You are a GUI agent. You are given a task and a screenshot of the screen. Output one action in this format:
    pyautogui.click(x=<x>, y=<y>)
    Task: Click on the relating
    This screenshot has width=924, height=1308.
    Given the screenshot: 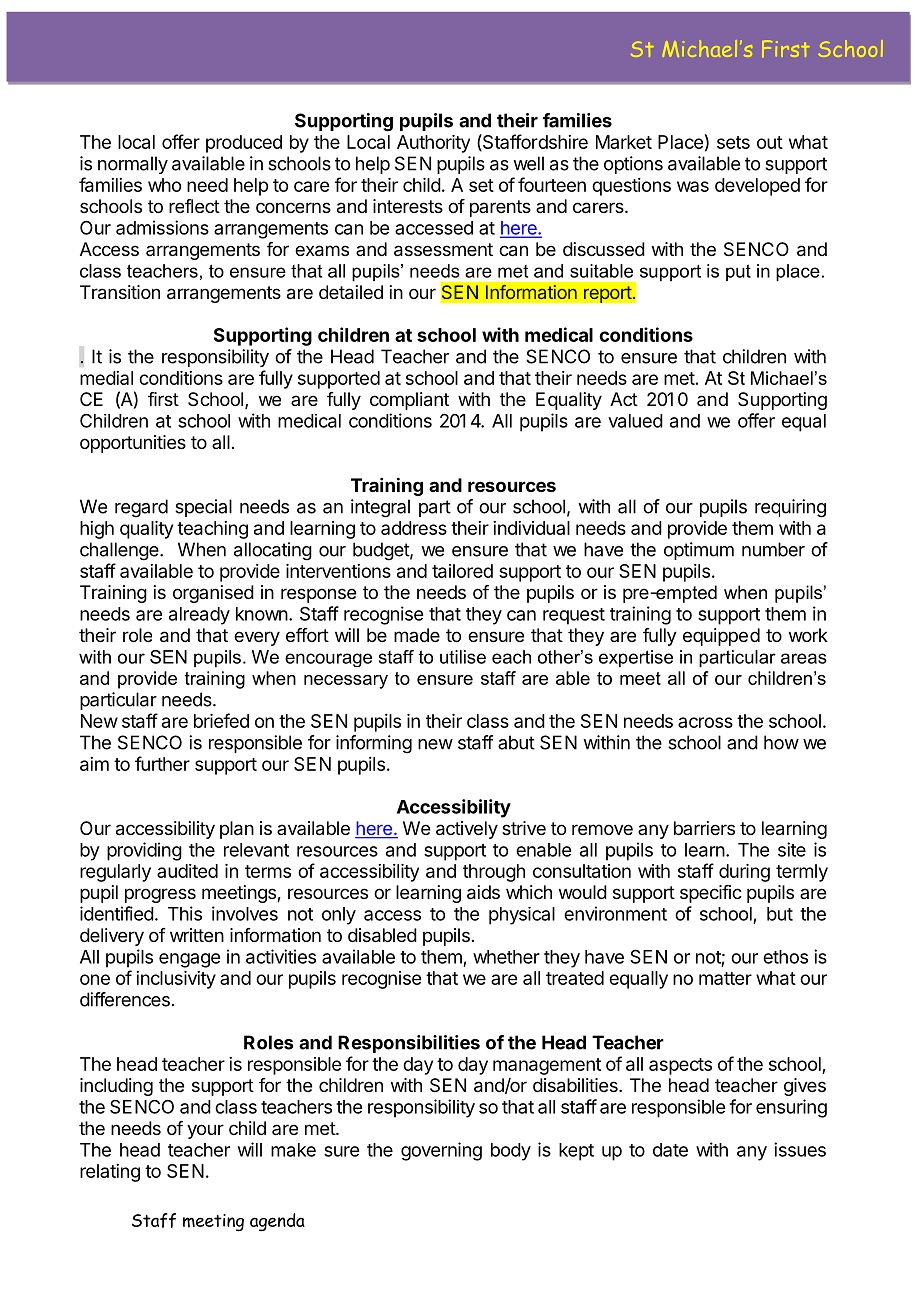 What is the action you would take?
    pyautogui.click(x=110, y=1173)
